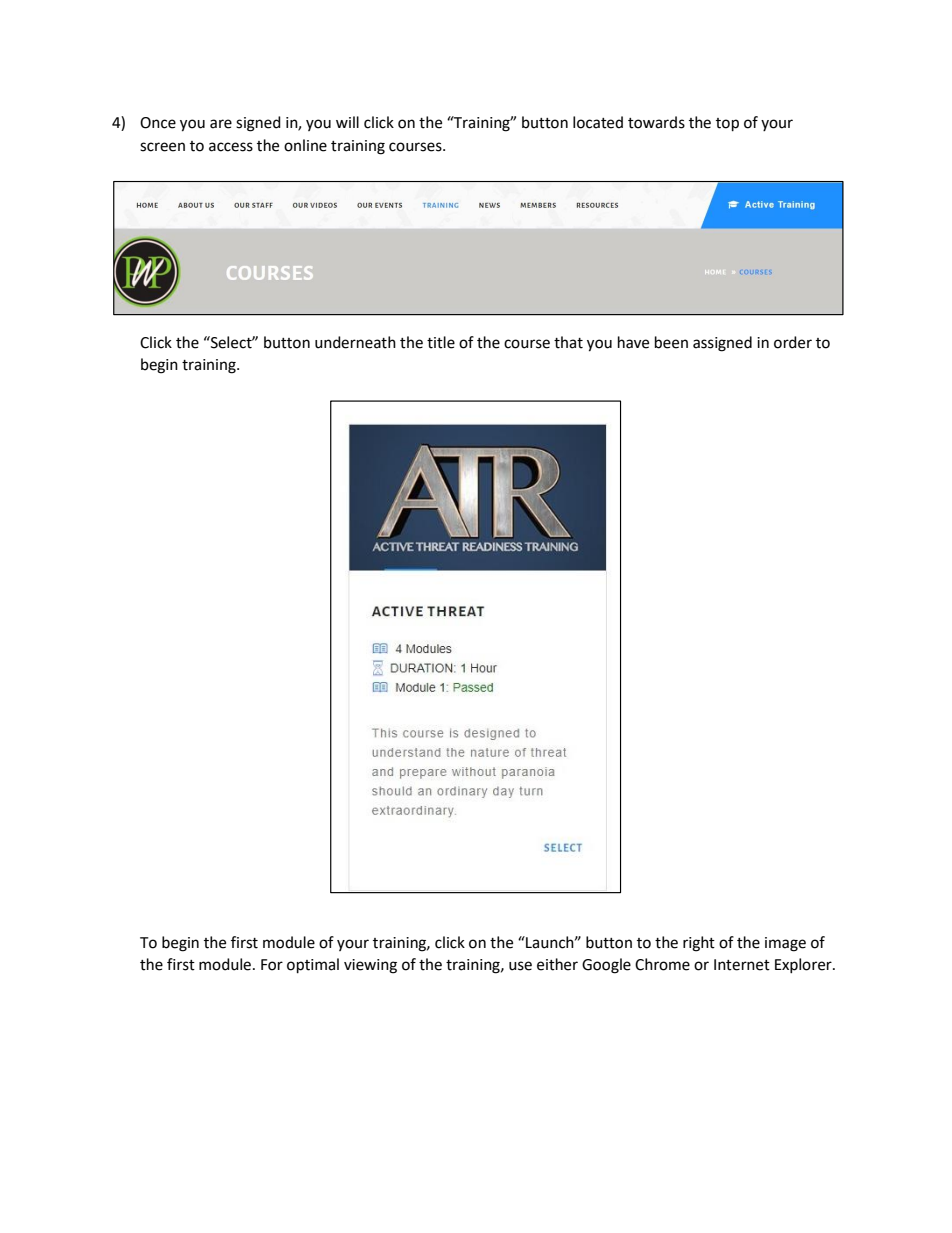  What do you see at coordinates (633, 342) in the screenshot?
I see `have` at bounding box center [633, 342].
